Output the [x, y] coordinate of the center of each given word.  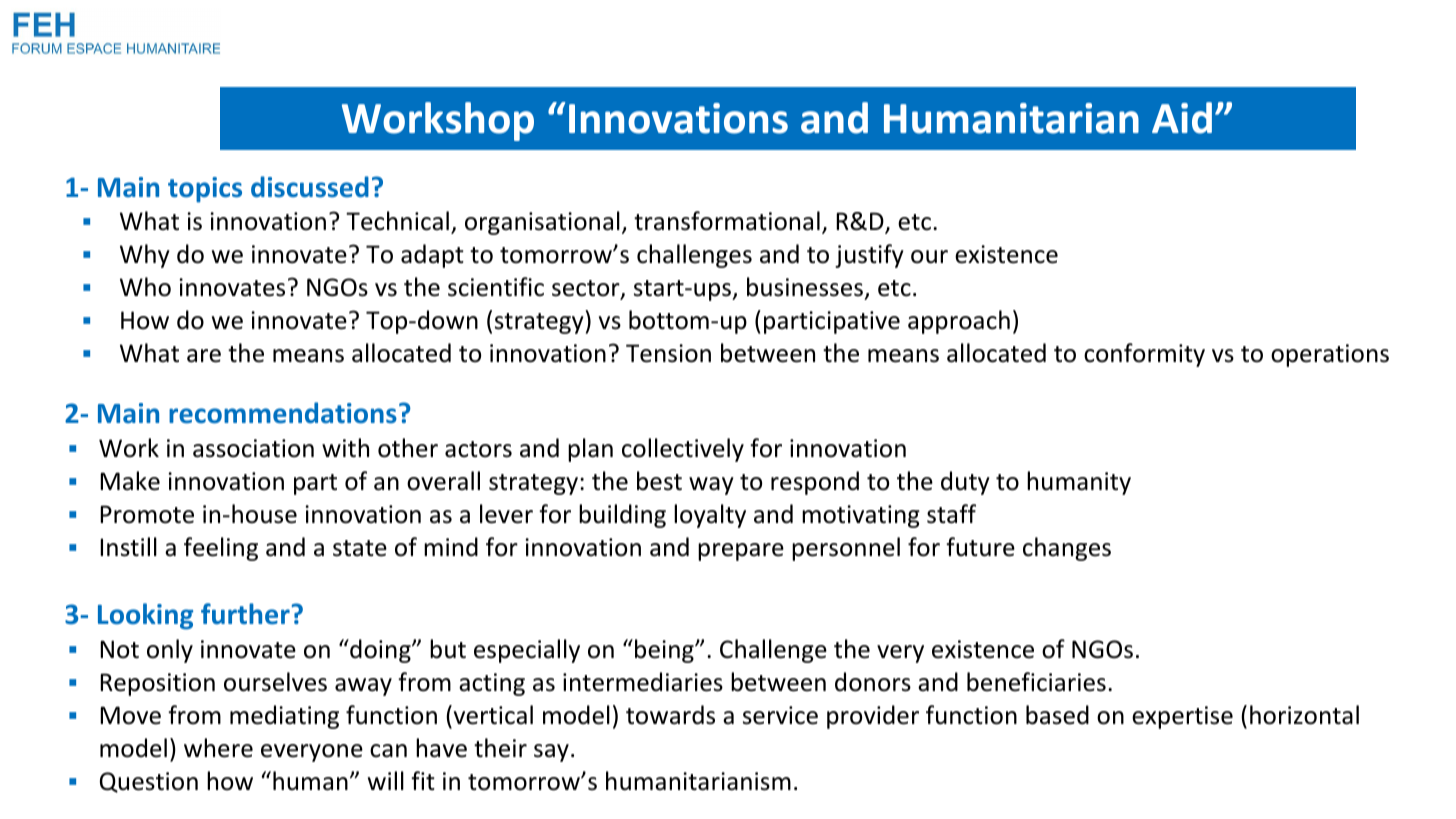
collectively [683, 450]
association [253, 448]
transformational [727, 221]
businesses [805, 287]
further [245, 614]
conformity [1144, 355]
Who [145, 287]
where [218, 748]
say [551, 753]
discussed [310, 187]
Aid [1182, 118]
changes [1067, 549]
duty [965, 483]
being [665, 651]
